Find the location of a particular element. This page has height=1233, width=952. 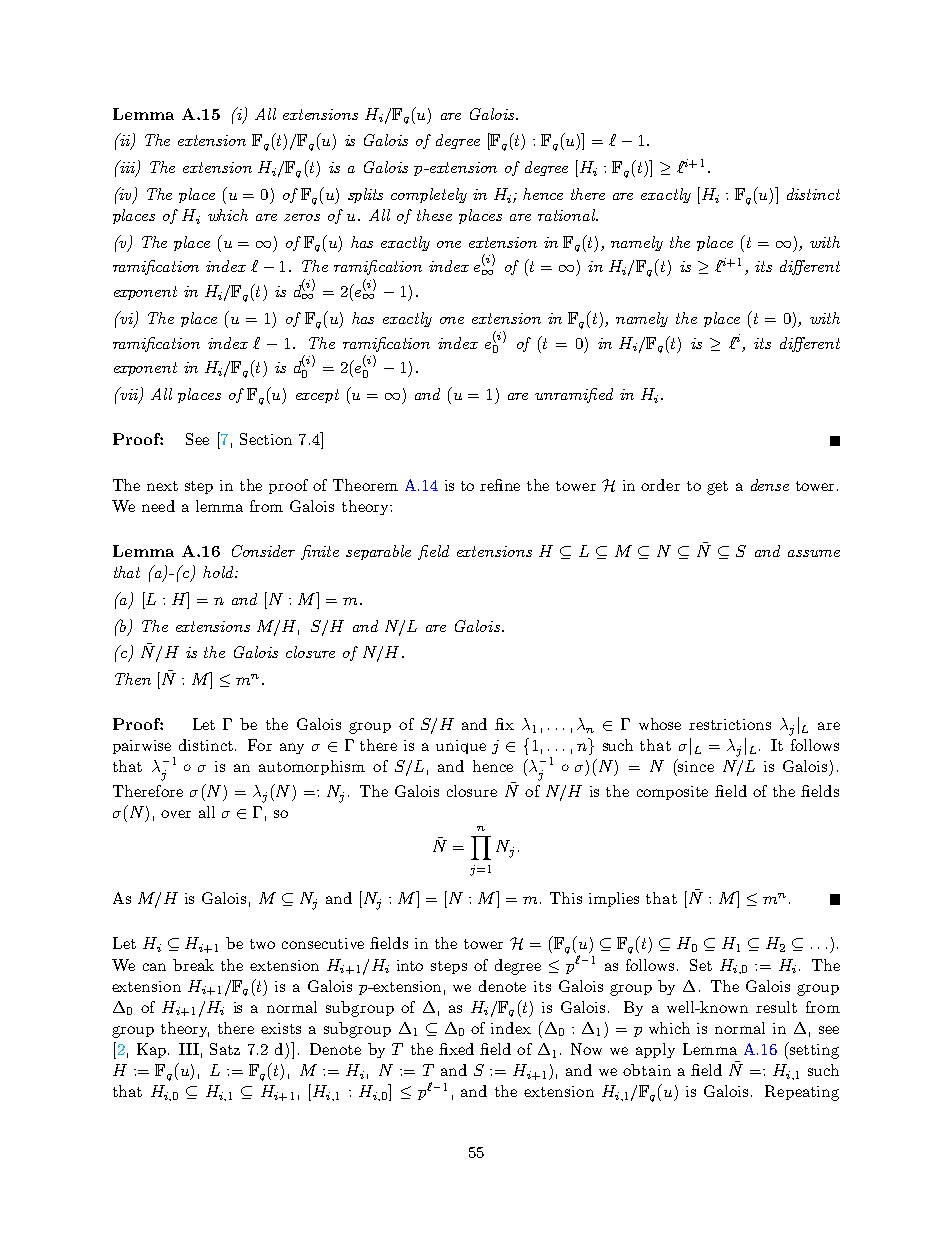

dense is located at coordinates (770, 485).
